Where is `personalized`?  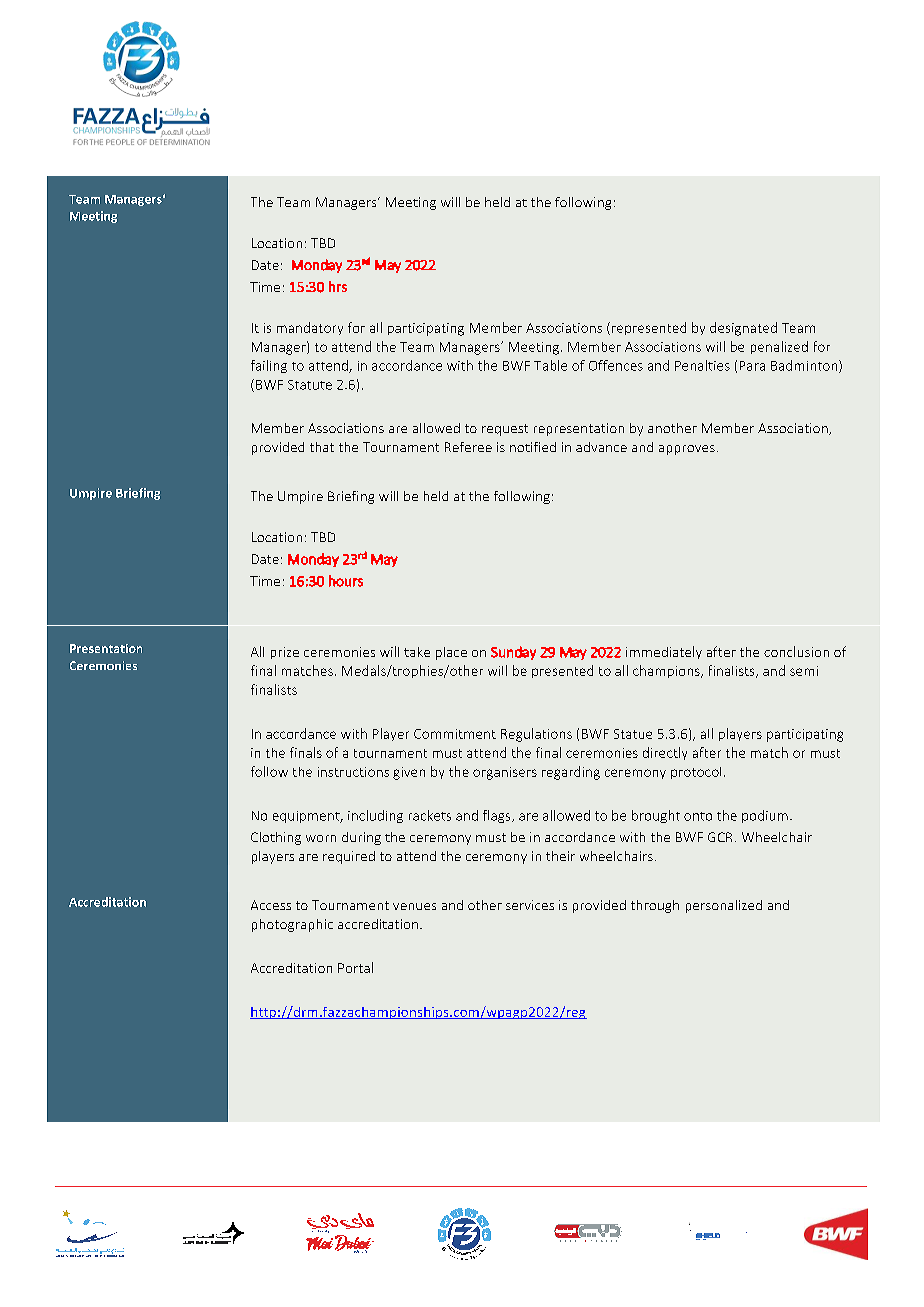
personalized is located at coordinates (724, 906).
